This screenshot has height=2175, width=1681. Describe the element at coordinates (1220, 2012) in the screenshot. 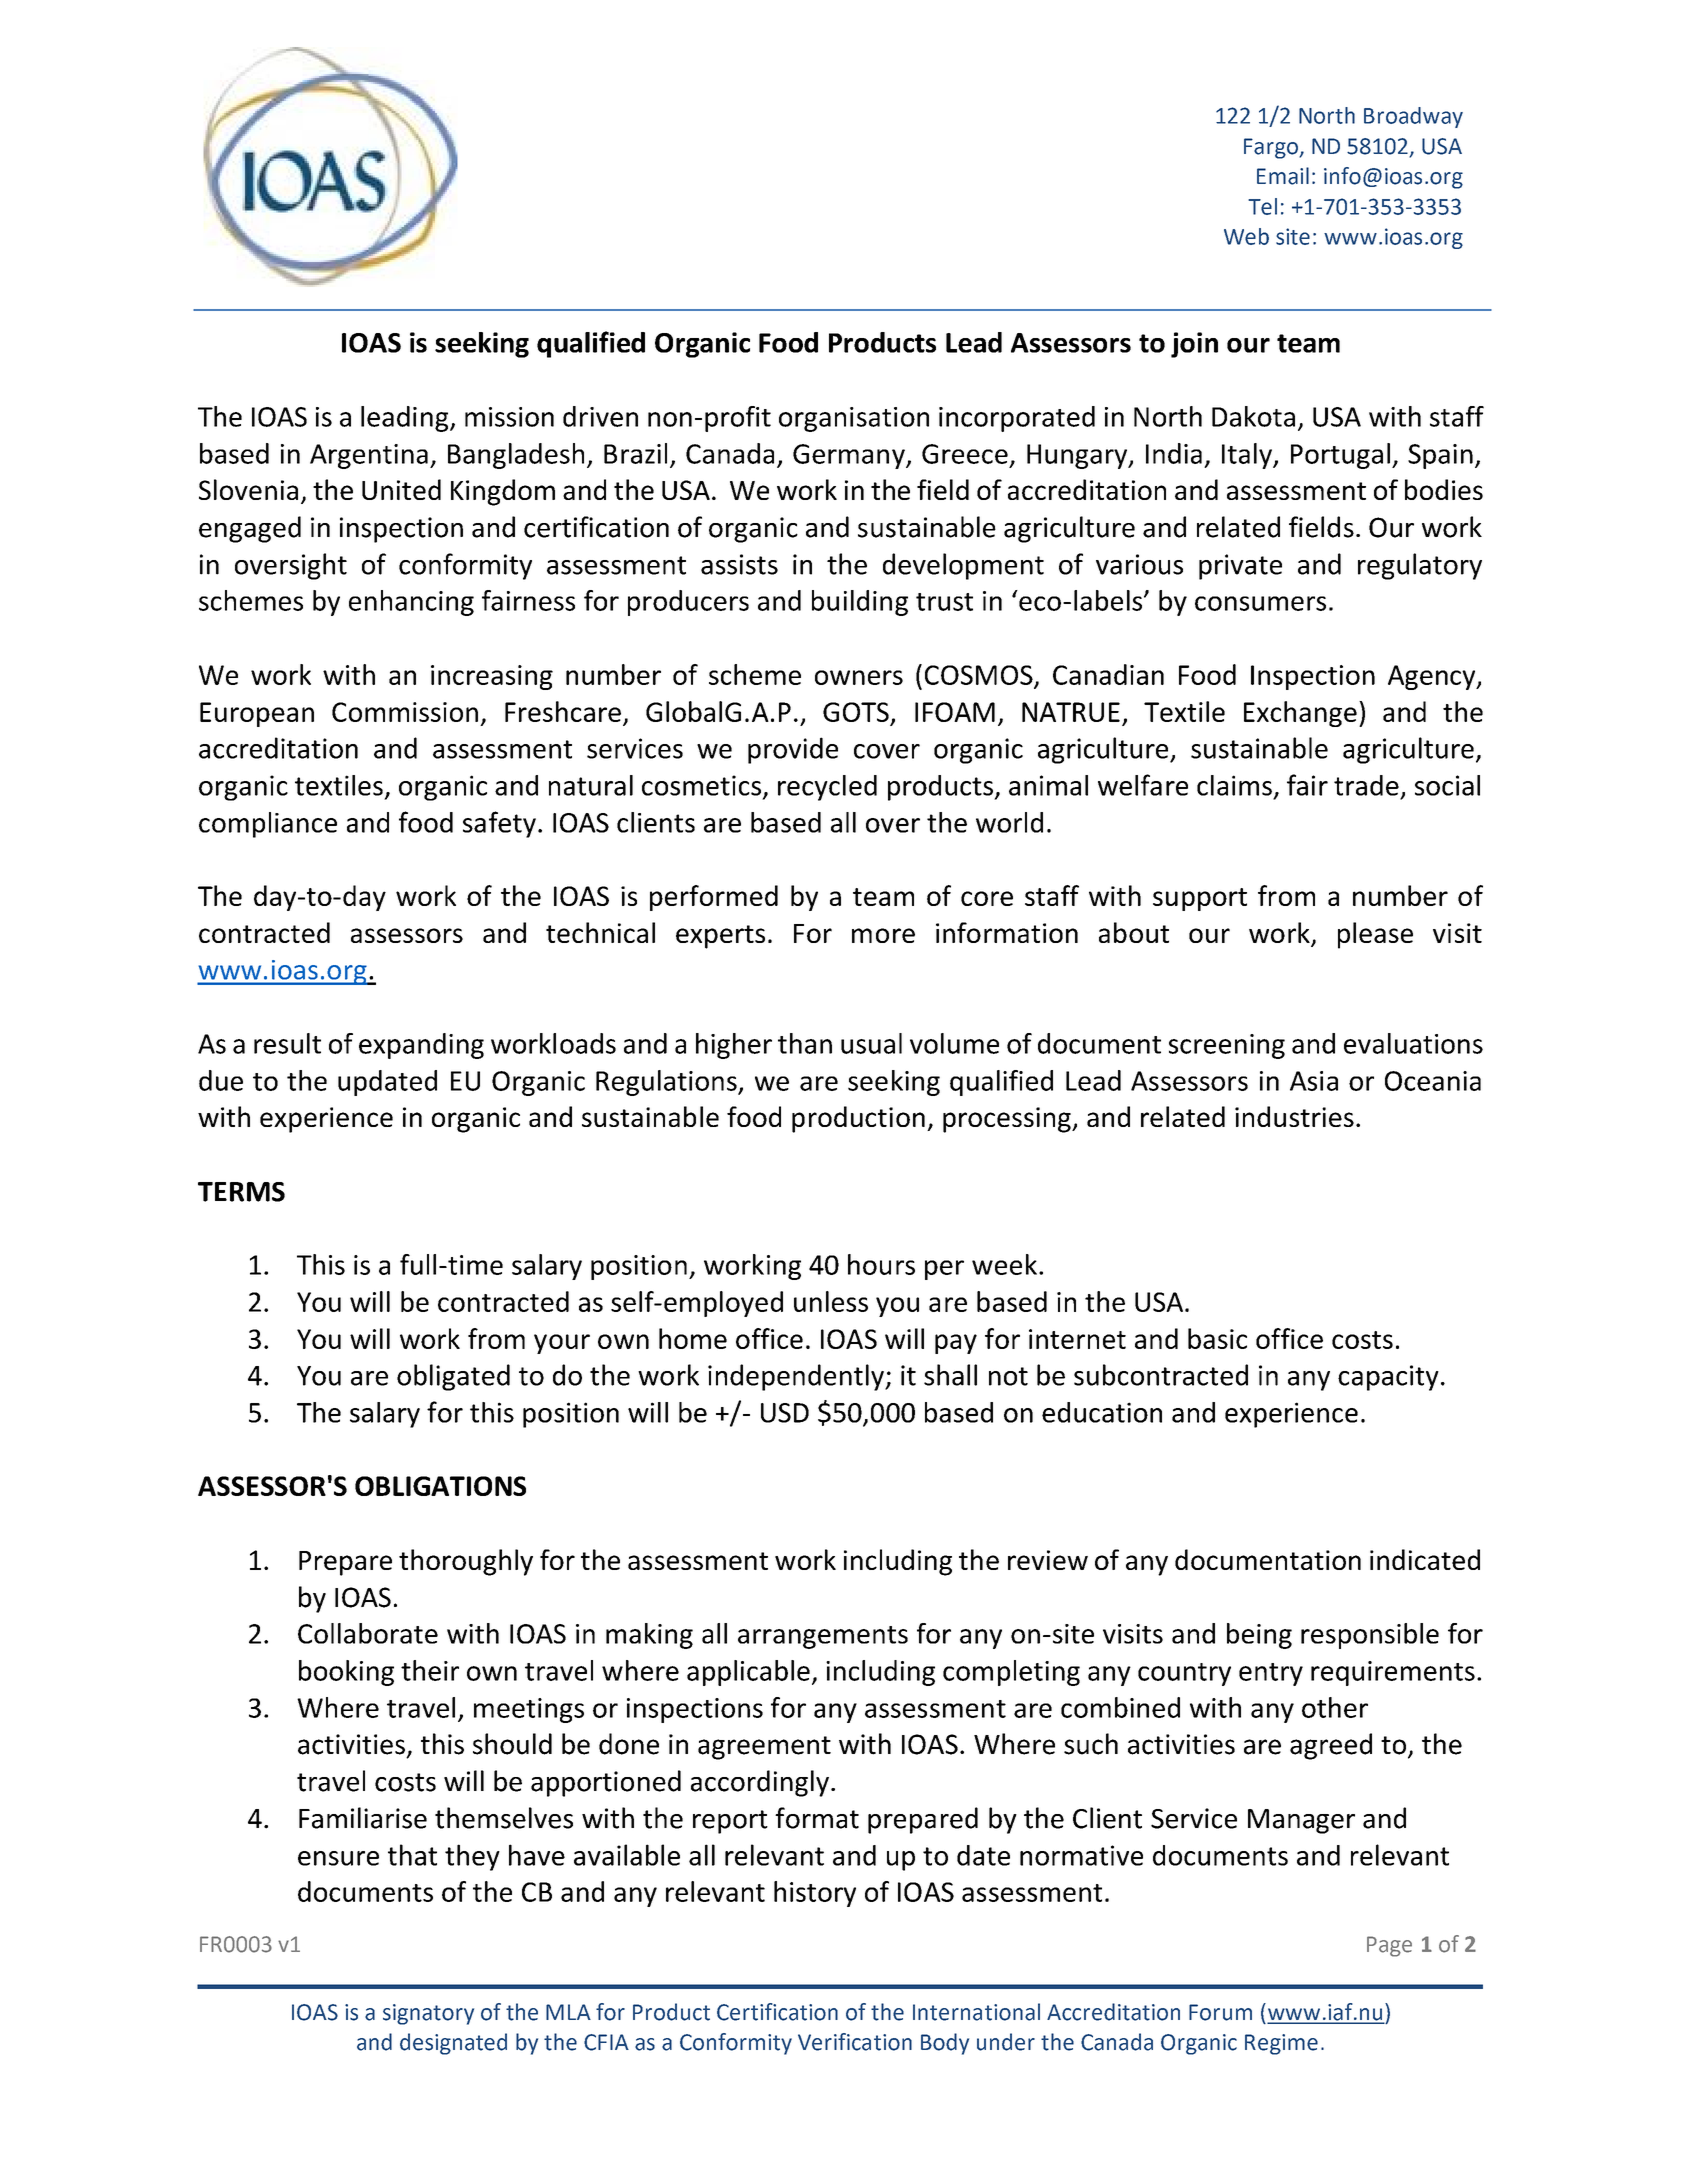

I see `Forum` at that location.
